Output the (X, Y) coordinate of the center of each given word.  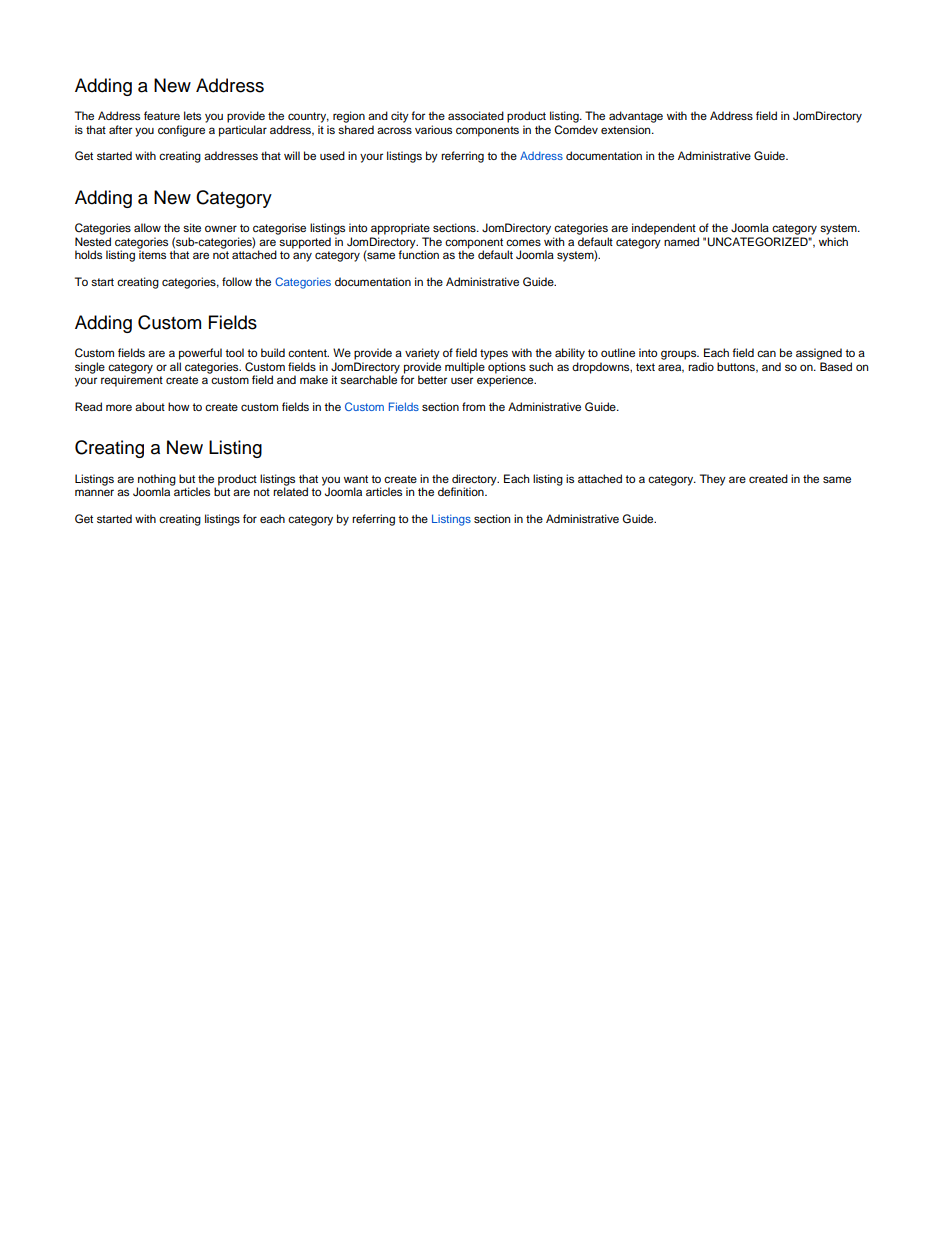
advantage (636, 117)
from (473, 406)
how (179, 406)
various (433, 129)
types (494, 354)
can (766, 353)
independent (664, 229)
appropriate (400, 229)
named (681, 241)
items (152, 253)
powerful (200, 354)
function (418, 253)
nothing (156, 481)
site (192, 227)
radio (701, 366)
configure (181, 131)
